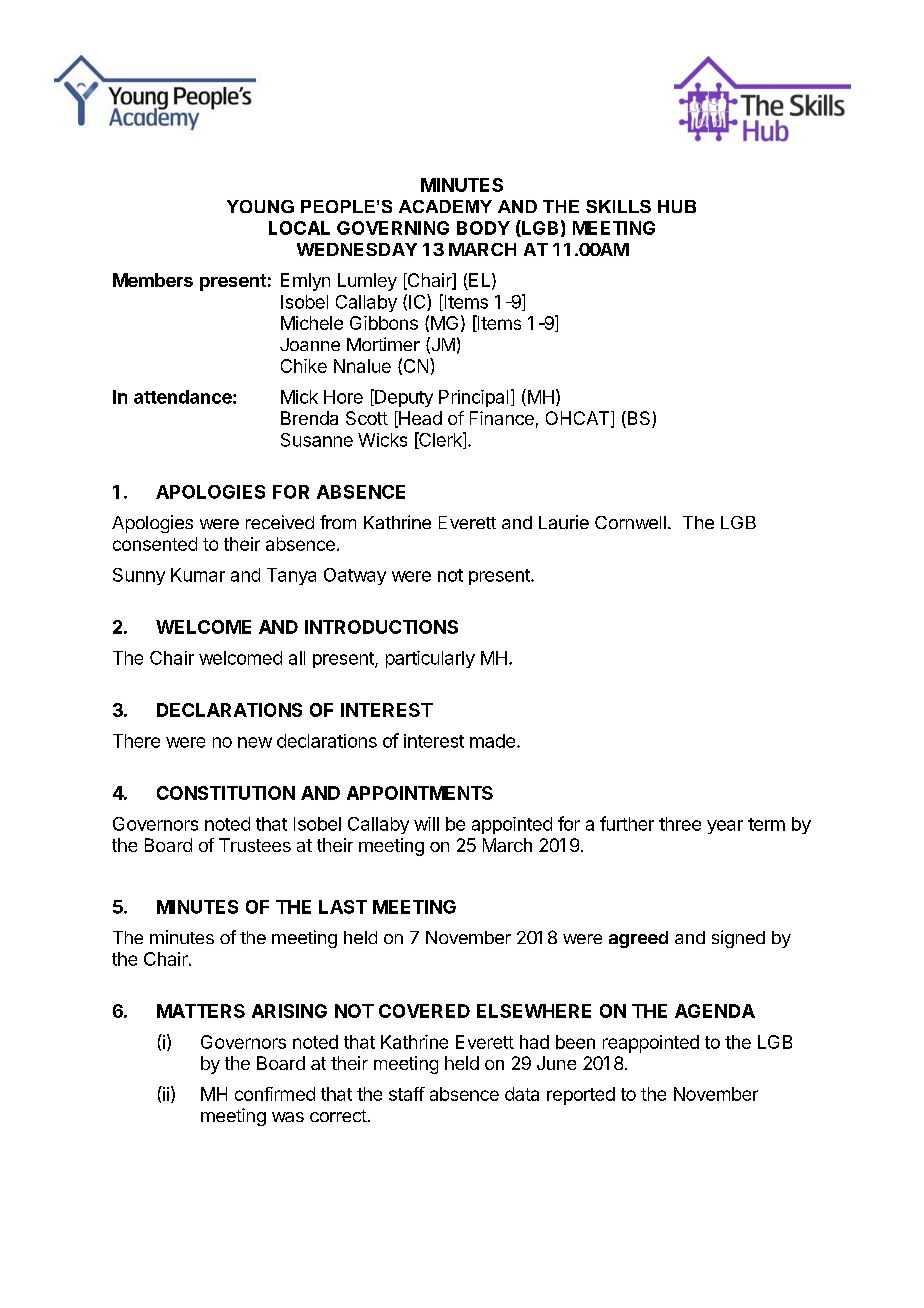 The height and width of the screenshot is (1308, 924). Describe the element at coordinates (255, 742) in the screenshot. I see `new` at that location.
